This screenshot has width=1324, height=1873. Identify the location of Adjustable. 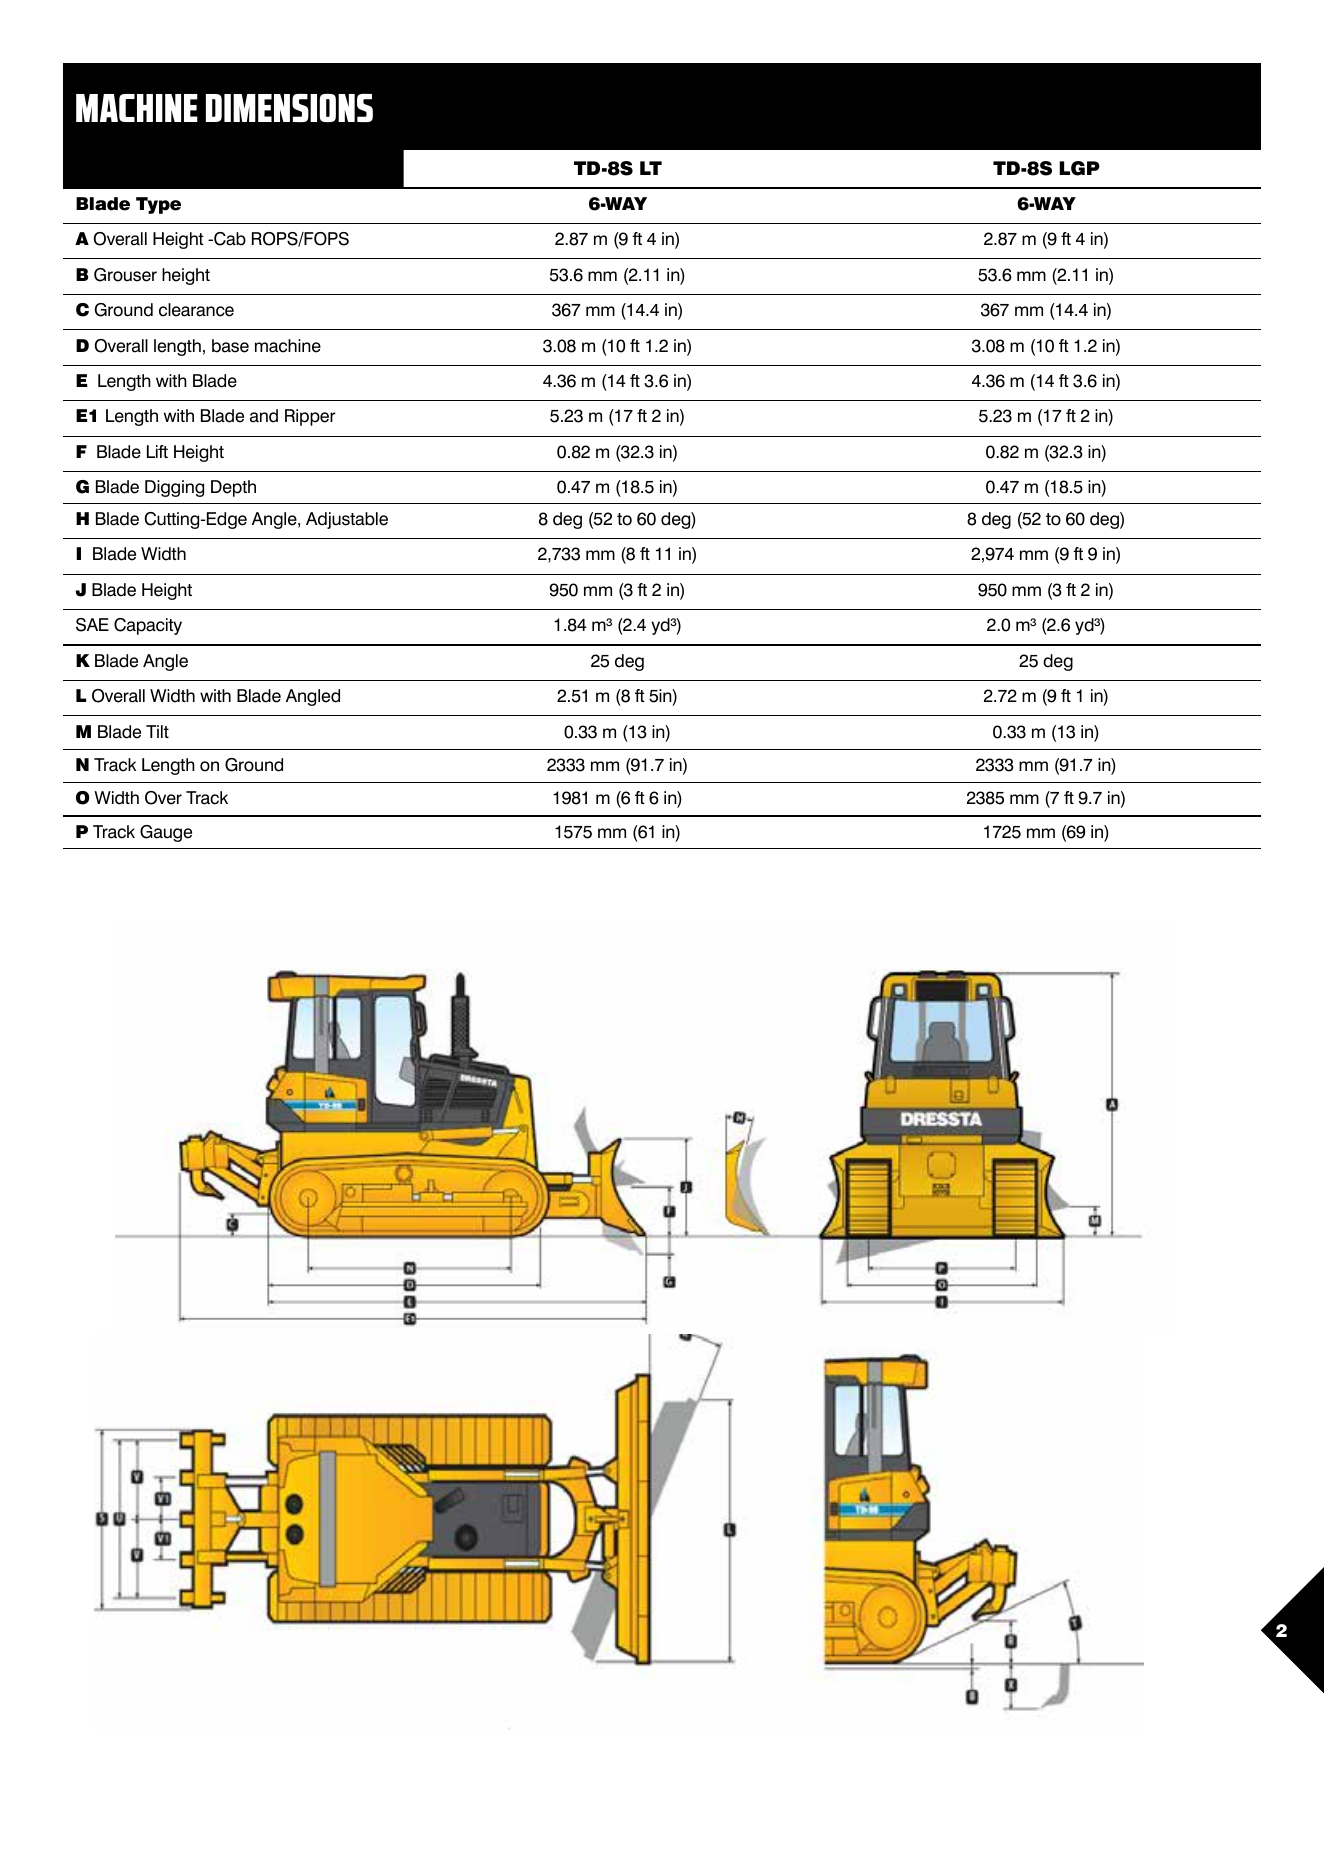
(347, 520).
